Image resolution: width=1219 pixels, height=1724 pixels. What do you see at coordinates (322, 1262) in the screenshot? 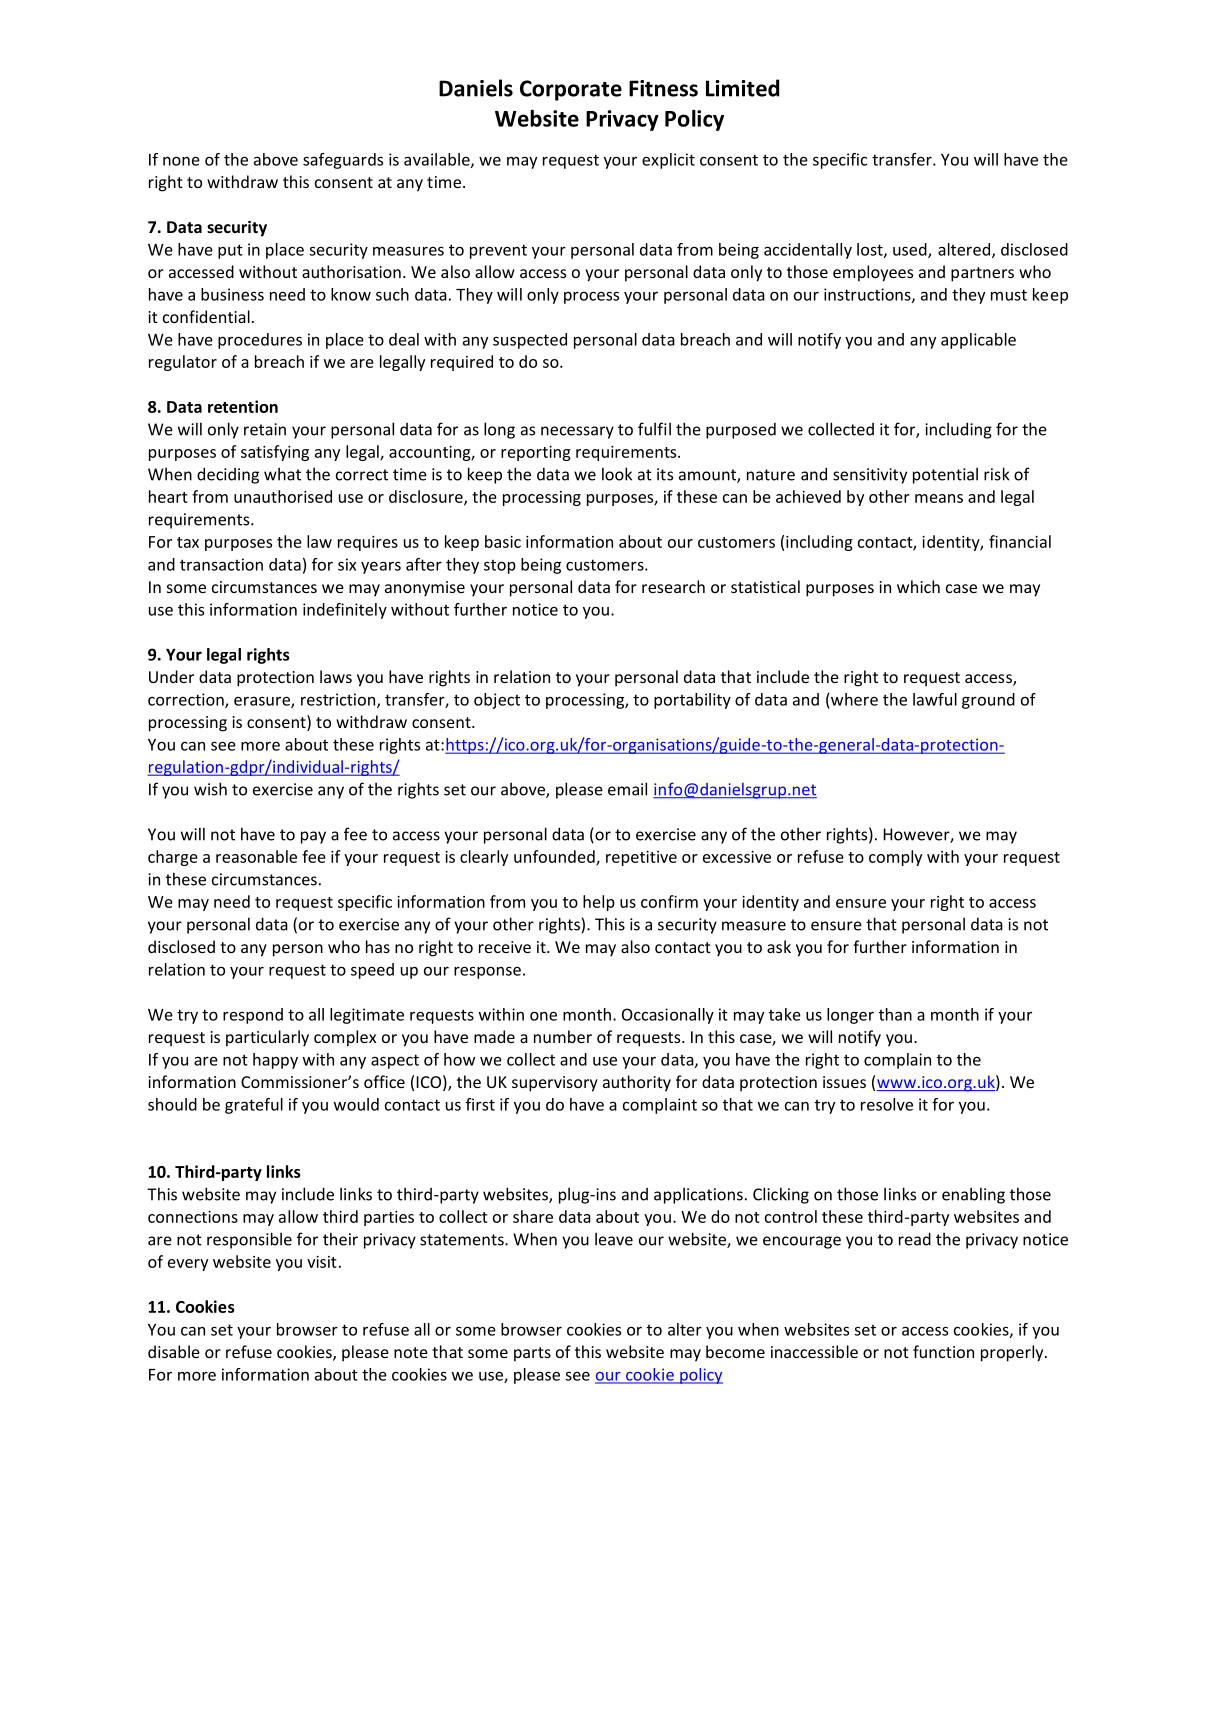
I see `visit` at bounding box center [322, 1262].
